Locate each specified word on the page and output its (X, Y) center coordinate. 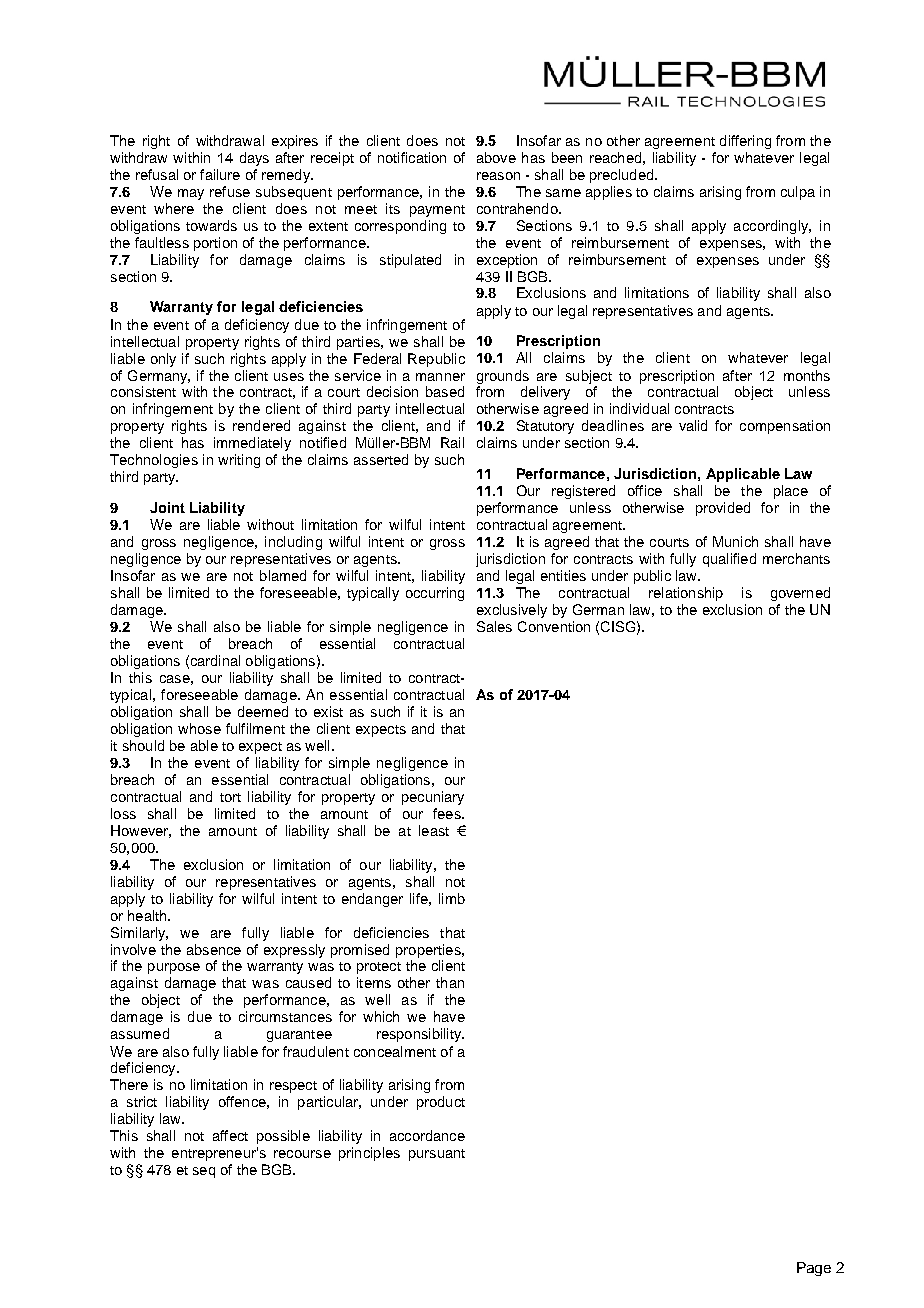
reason (498, 176)
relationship (686, 594)
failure (220, 174)
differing (745, 142)
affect (230, 1135)
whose (199, 728)
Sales (494, 626)
